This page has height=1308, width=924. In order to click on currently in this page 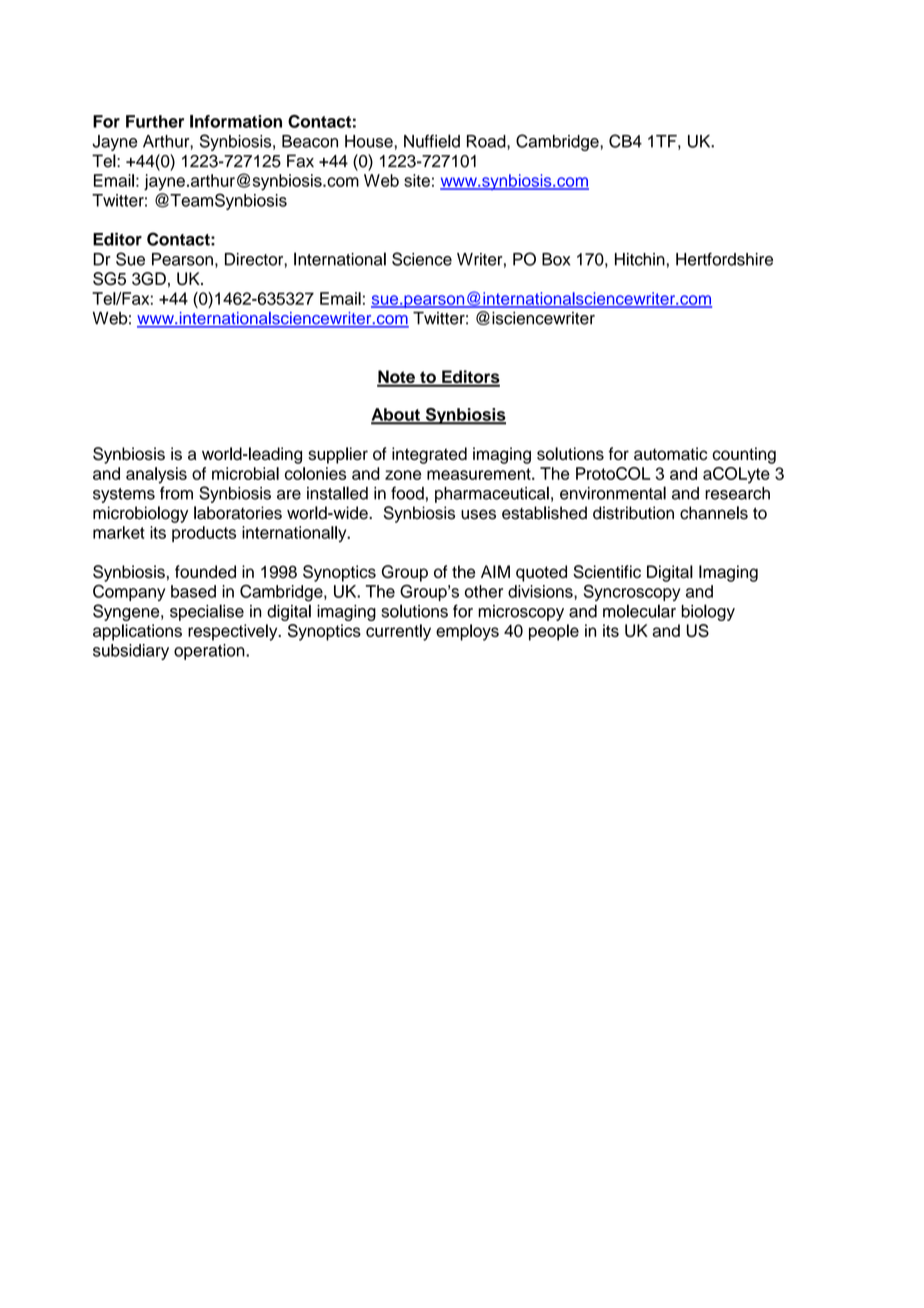, I will do `click(398, 632)`.
